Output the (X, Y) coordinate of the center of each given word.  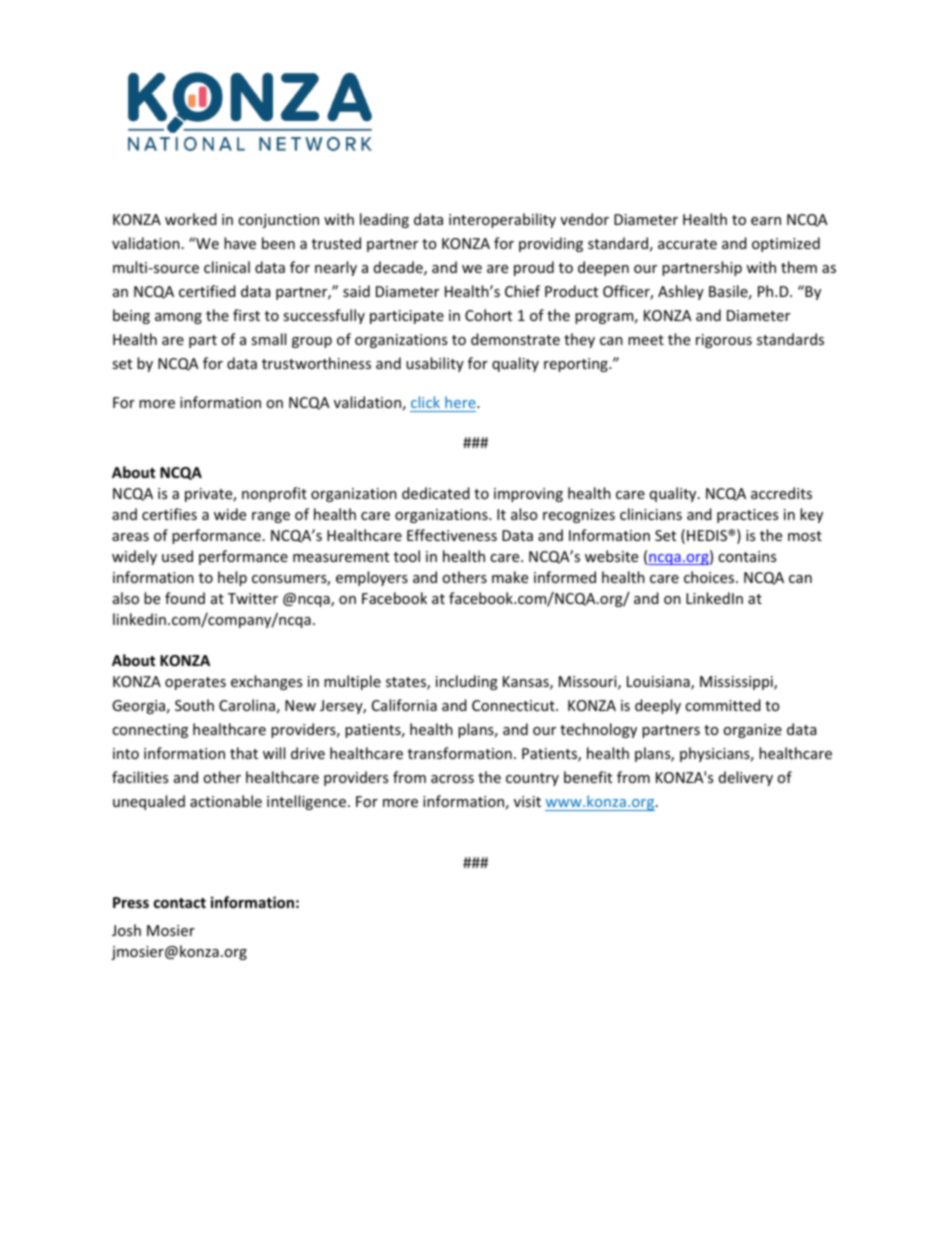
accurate (687, 244)
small (268, 339)
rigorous (724, 341)
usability (435, 364)
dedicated (436, 493)
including (467, 682)
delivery (746, 778)
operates (195, 683)
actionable (226, 801)
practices (747, 516)
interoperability (502, 220)
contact (180, 903)
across (452, 779)
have (240, 243)
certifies (169, 514)
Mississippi (737, 683)
